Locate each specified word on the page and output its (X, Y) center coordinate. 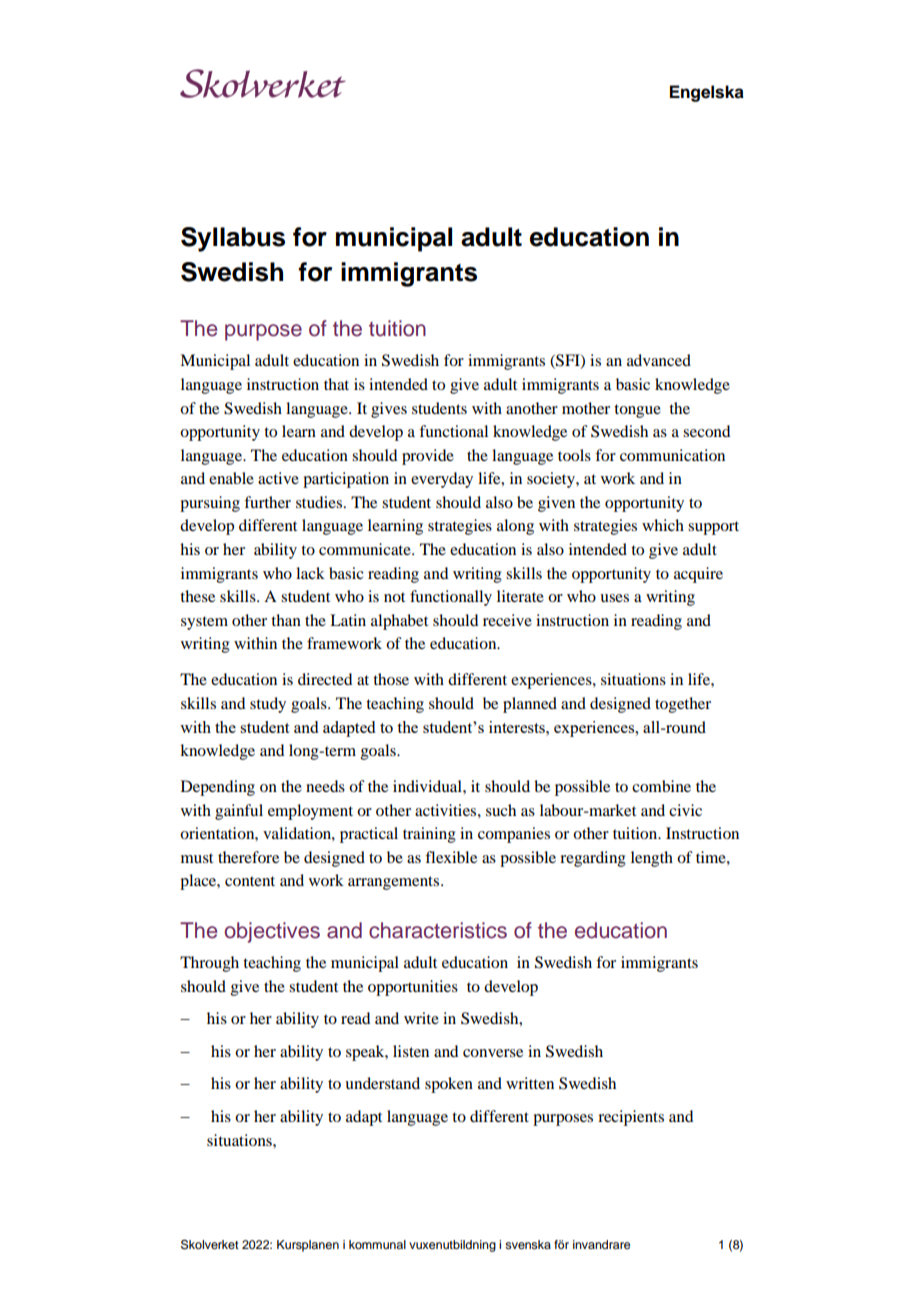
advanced (659, 360)
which (663, 525)
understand (382, 1083)
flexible (451, 857)
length (652, 859)
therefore (248, 857)
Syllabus (233, 239)
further (267, 502)
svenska (528, 1244)
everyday (442, 480)
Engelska (707, 93)
